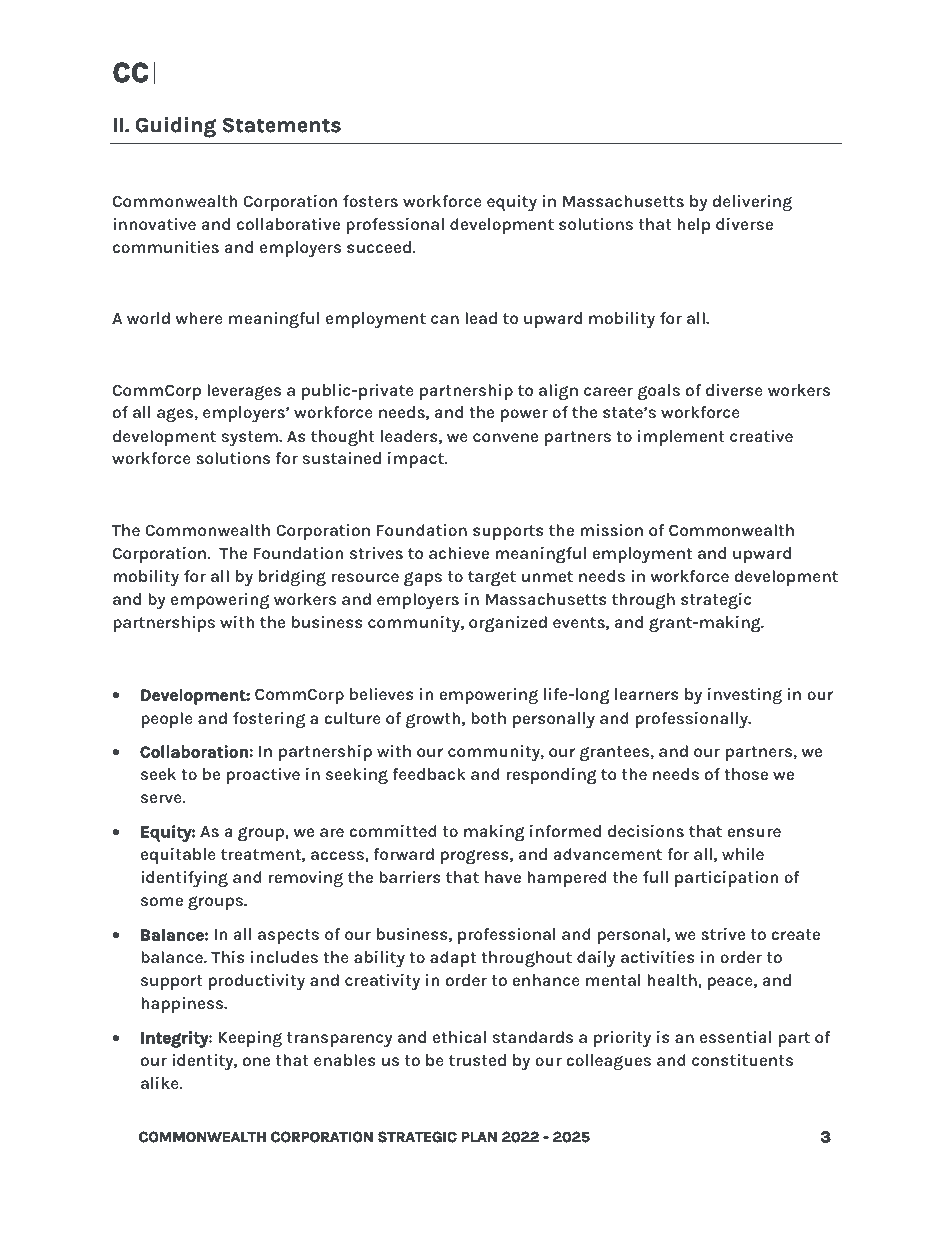 The height and width of the document is (1233, 952). What do you see at coordinates (658, 957) in the document?
I see `activities` at bounding box center [658, 957].
